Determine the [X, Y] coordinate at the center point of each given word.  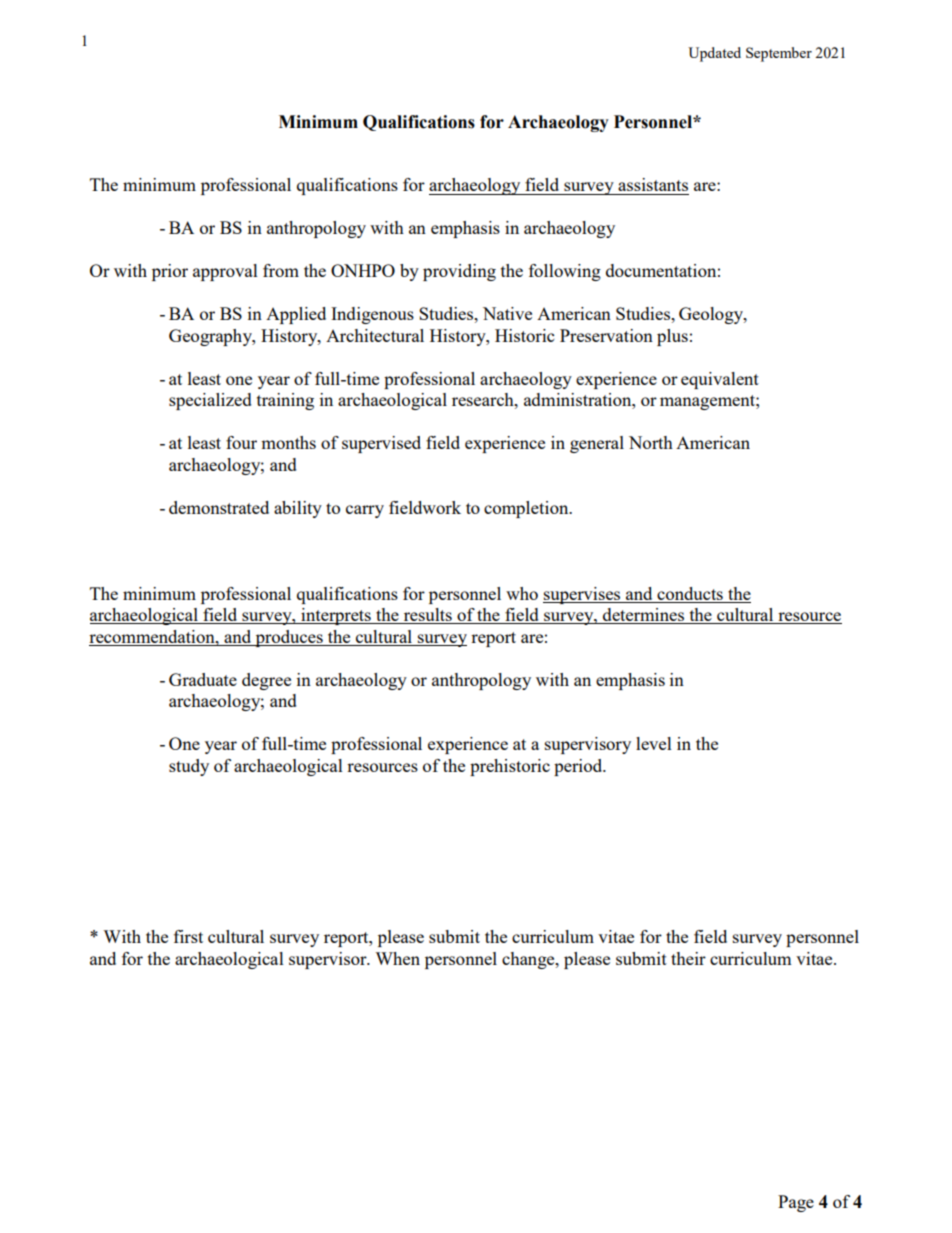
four [241, 442]
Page [796, 1203]
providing [459, 272]
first [188, 936]
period [579, 767]
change [529, 960]
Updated [714, 54]
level [654, 743]
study [189, 767]
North [651, 442]
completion [527, 509]
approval [225, 272]
